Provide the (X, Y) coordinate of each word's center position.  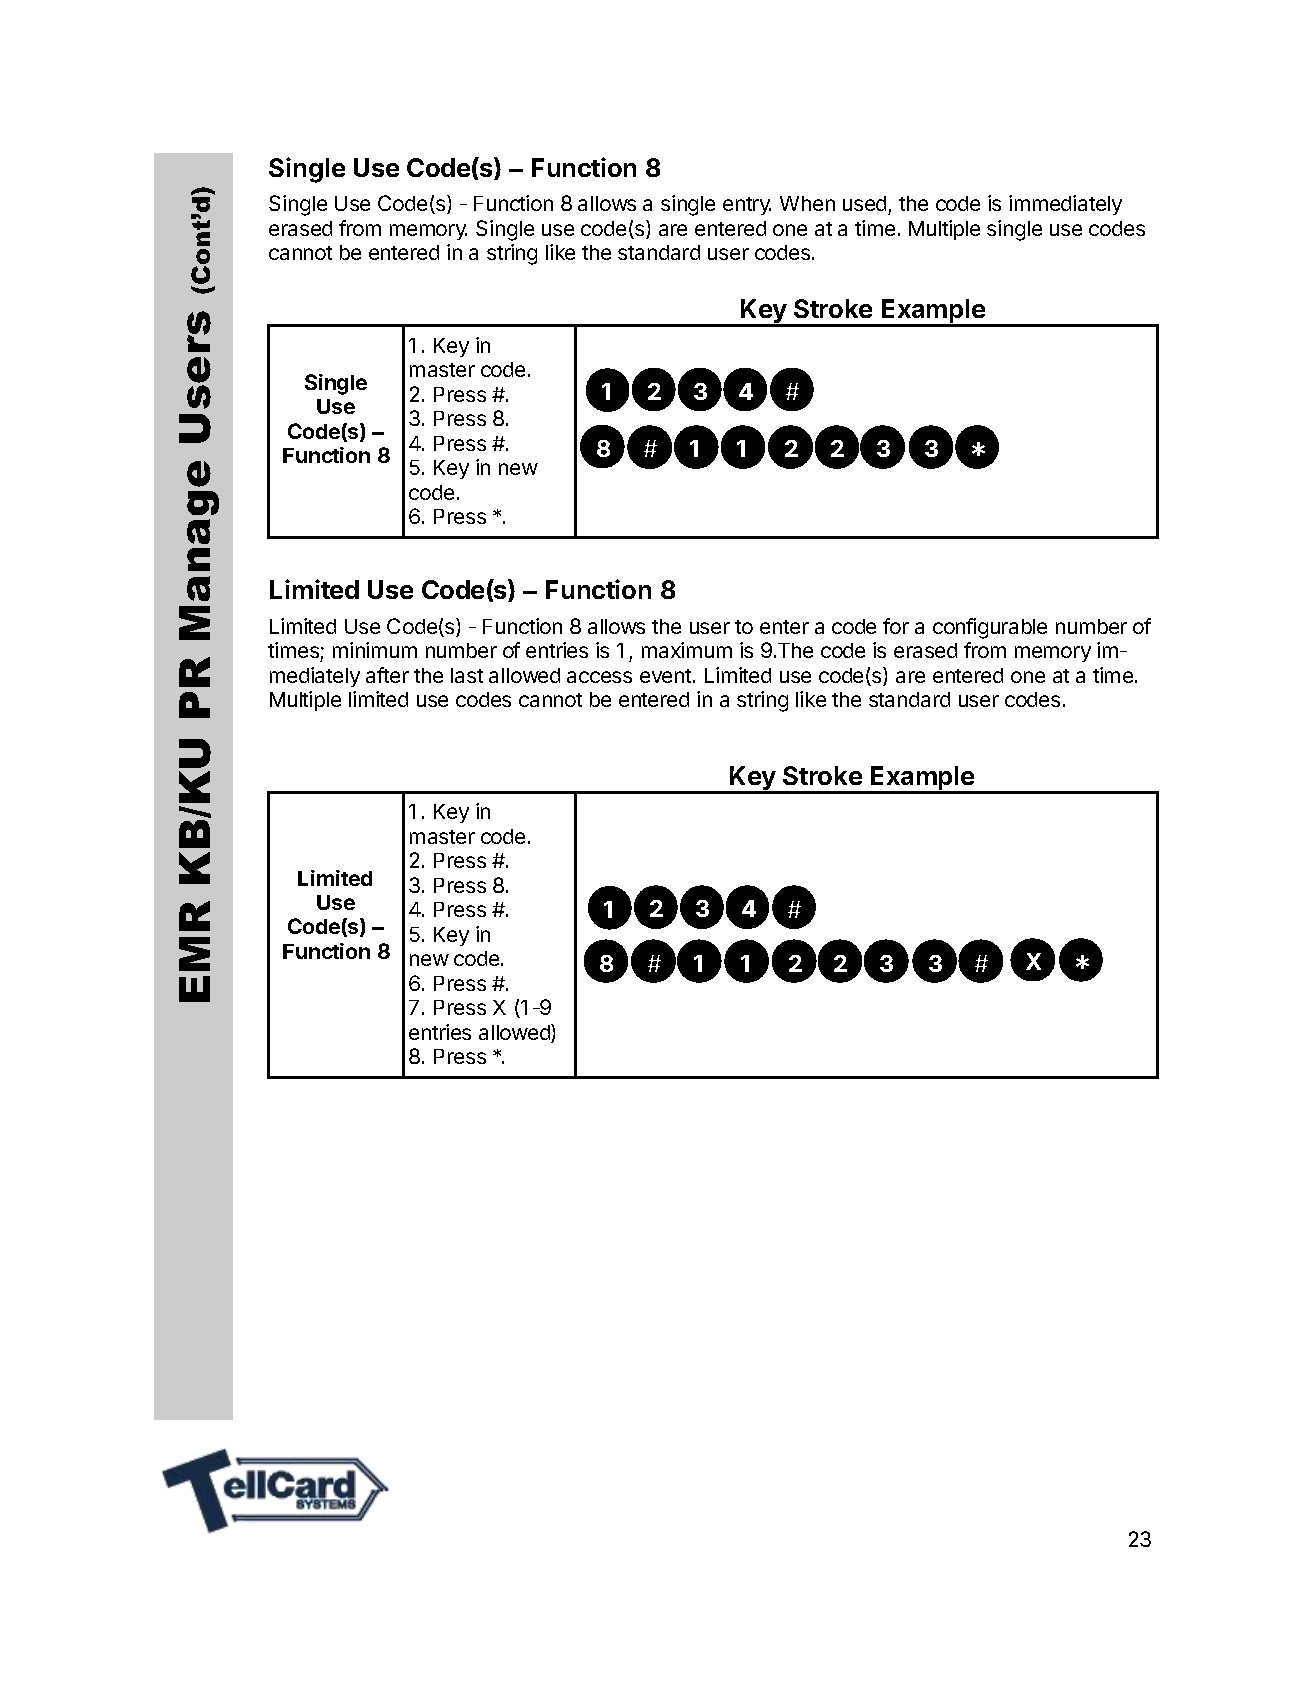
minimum (375, 650)
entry (747, 206)
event (665, 676)
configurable (990, 628)
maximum (687, 650)
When (807, 203)
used (866, 205)
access (599, 677)
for (896, 626)
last (467, 675)
